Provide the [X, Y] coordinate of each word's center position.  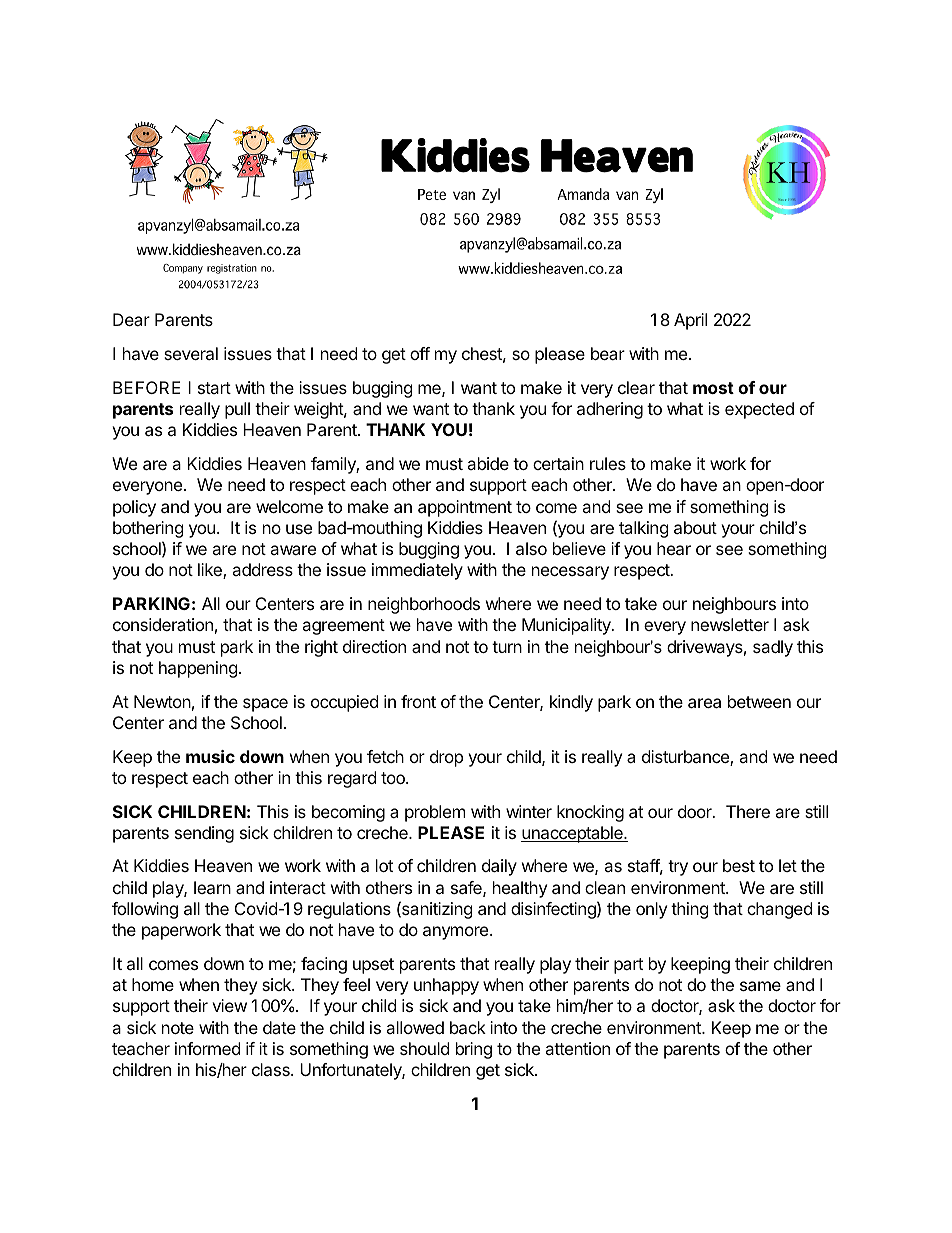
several [191, 353]
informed [207, 1048]
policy [134, 508]
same [760, 986]
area [704, 703]
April [690, 321]
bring [474, 1050]
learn [212, 887]
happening [198, 669]
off [420, 353]
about [695, 527]
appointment [465, 508]
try [678, 868]
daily [499, 867]
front [418, 701]
